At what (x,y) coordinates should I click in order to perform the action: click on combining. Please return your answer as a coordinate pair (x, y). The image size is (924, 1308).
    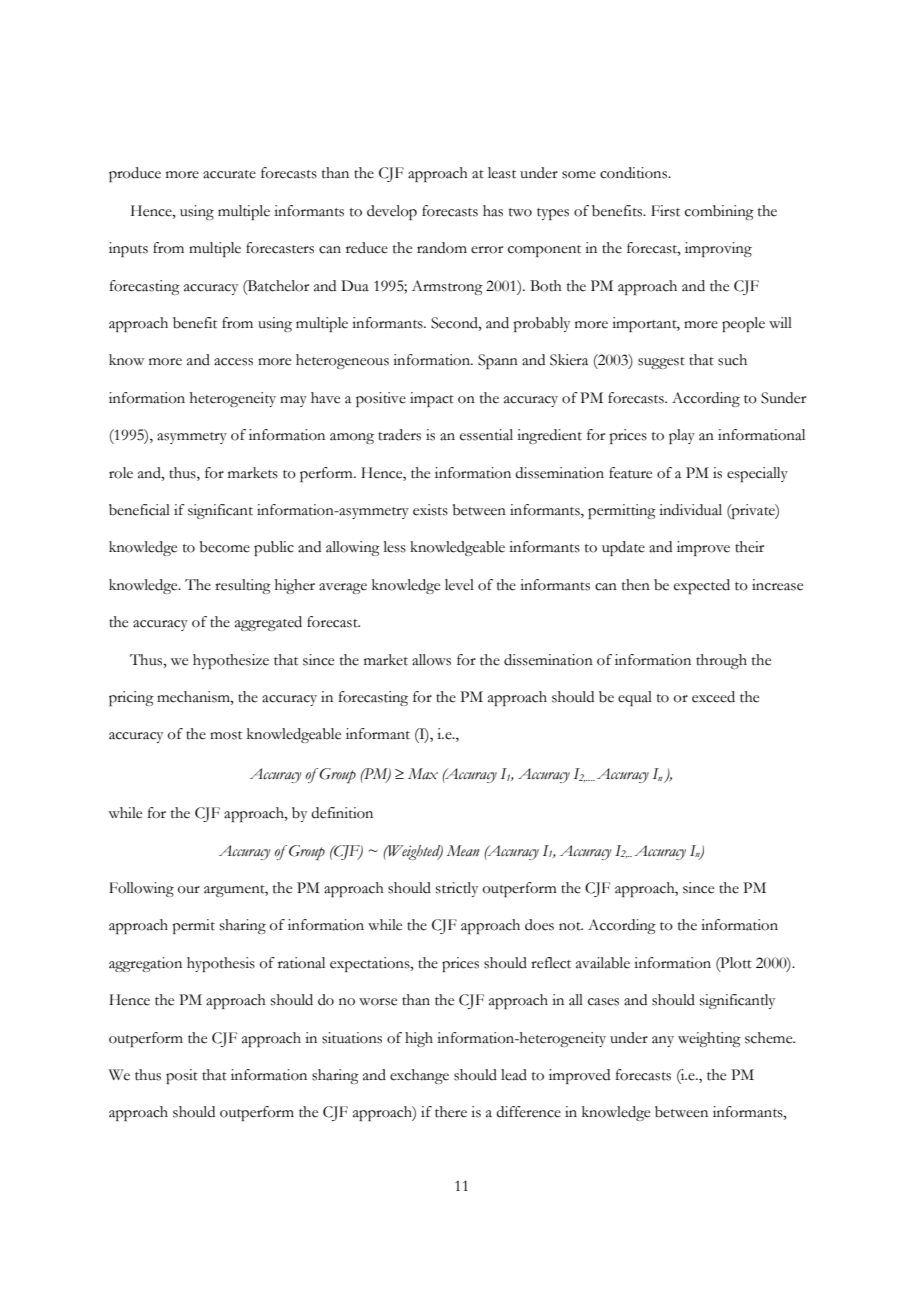
    Looking at the image, I should click on (719, 212).
